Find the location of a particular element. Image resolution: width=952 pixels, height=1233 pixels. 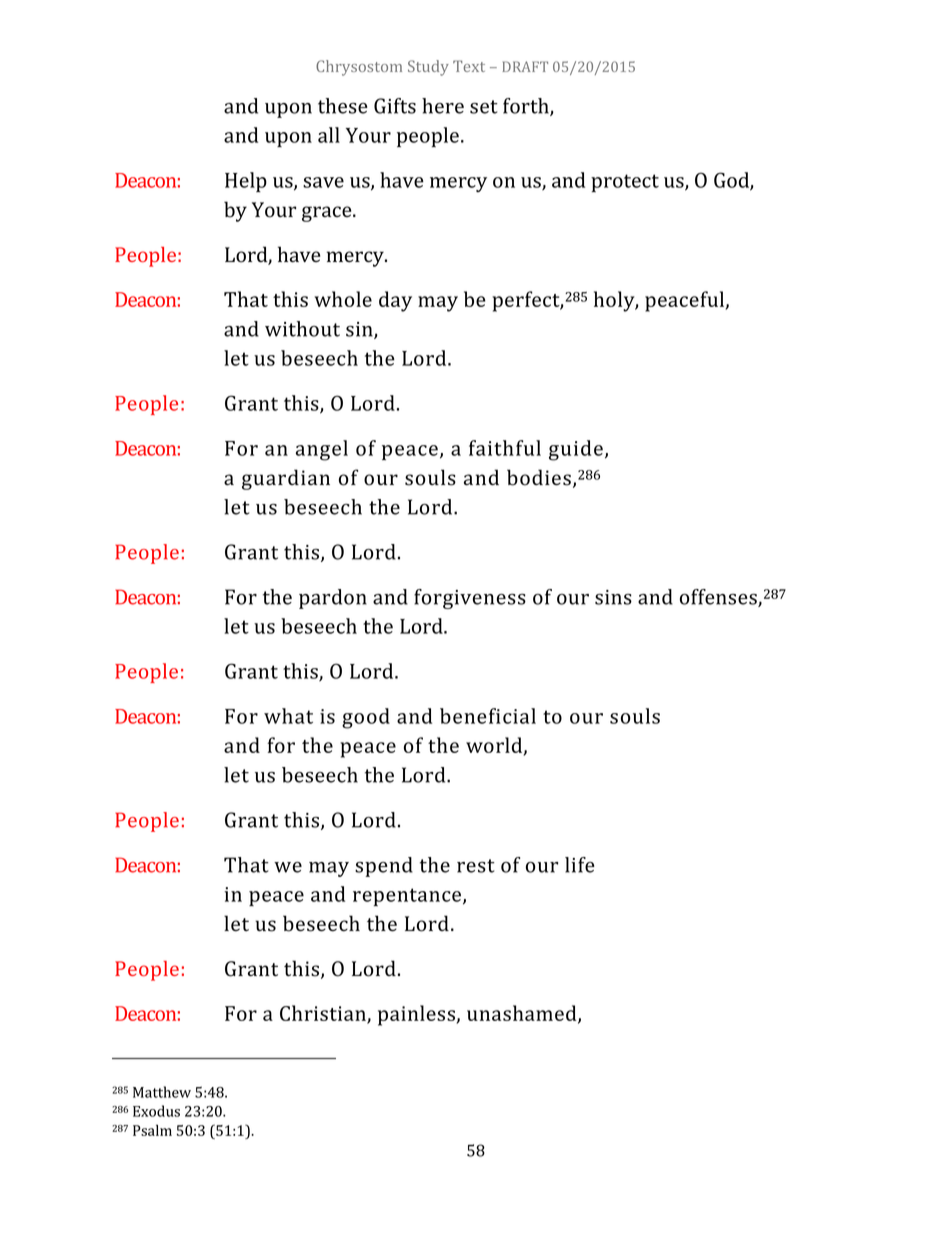

good is located at coordinates (366, 718).
